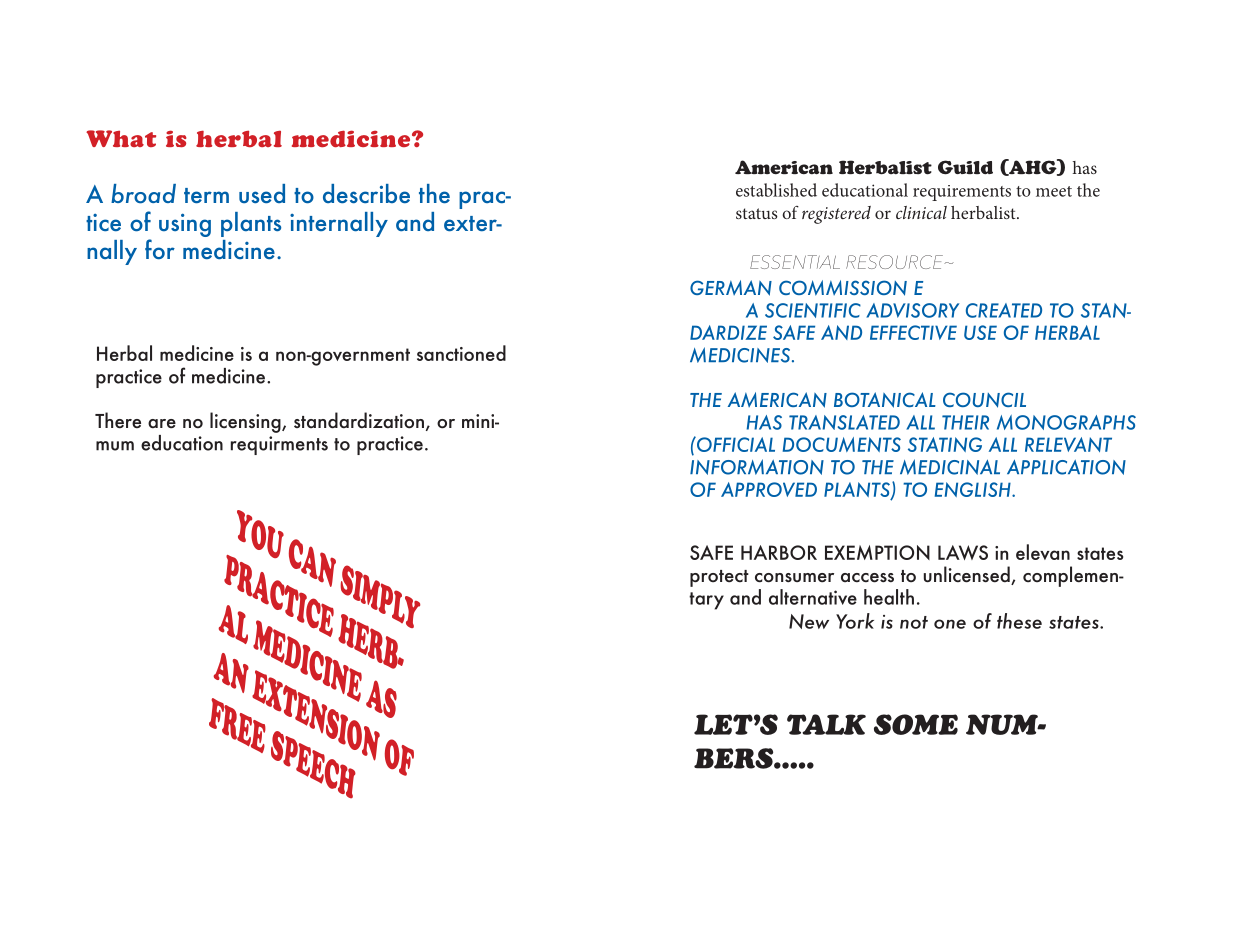  Describe the element at coordinates (962, 193) in the screenshot. I see `requirements` at that location.
